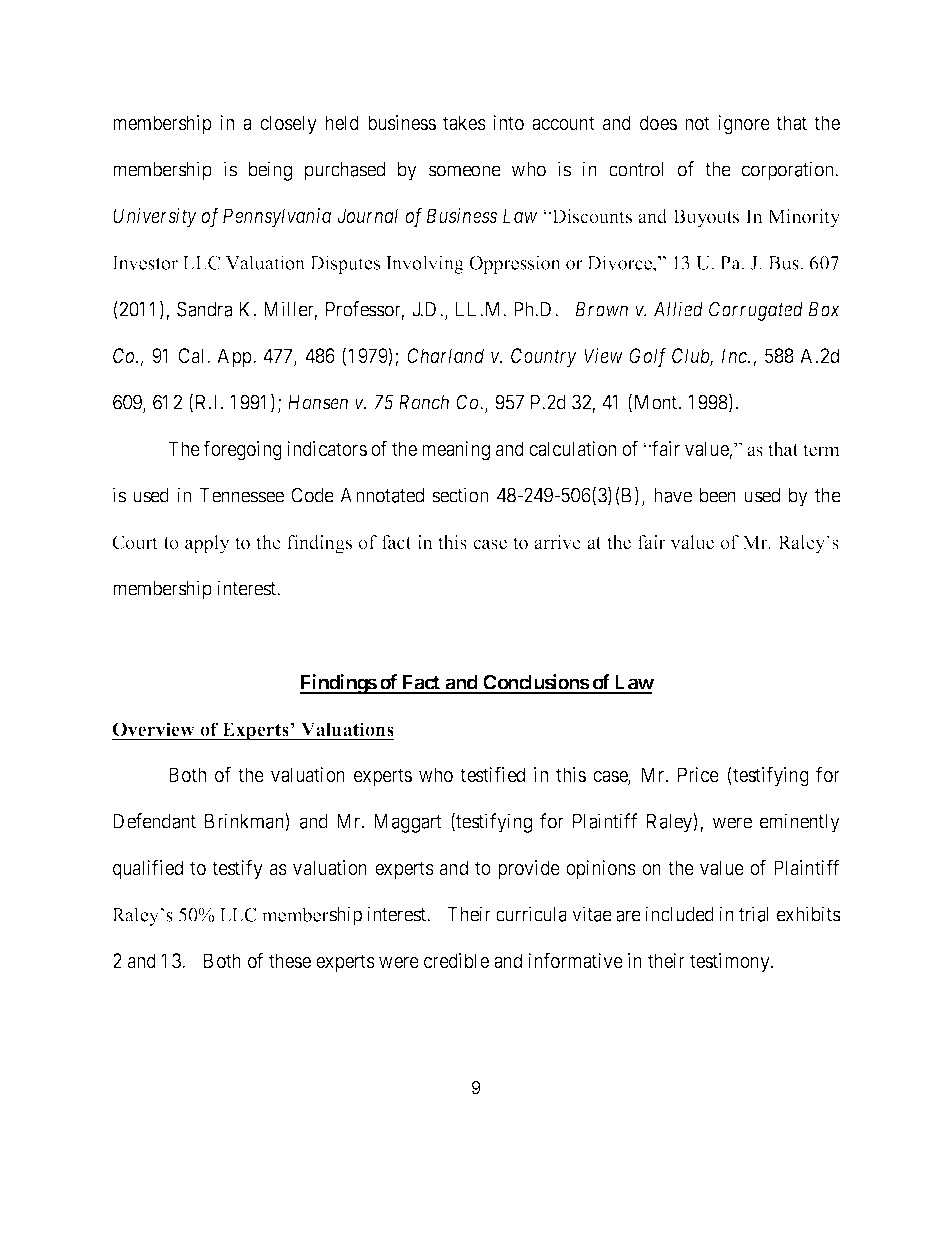 Image resolution: width=952 pixels, height=1233 pixels. Describe the element at coordinates (456, 960) in the document. I see `credible` at that location.
